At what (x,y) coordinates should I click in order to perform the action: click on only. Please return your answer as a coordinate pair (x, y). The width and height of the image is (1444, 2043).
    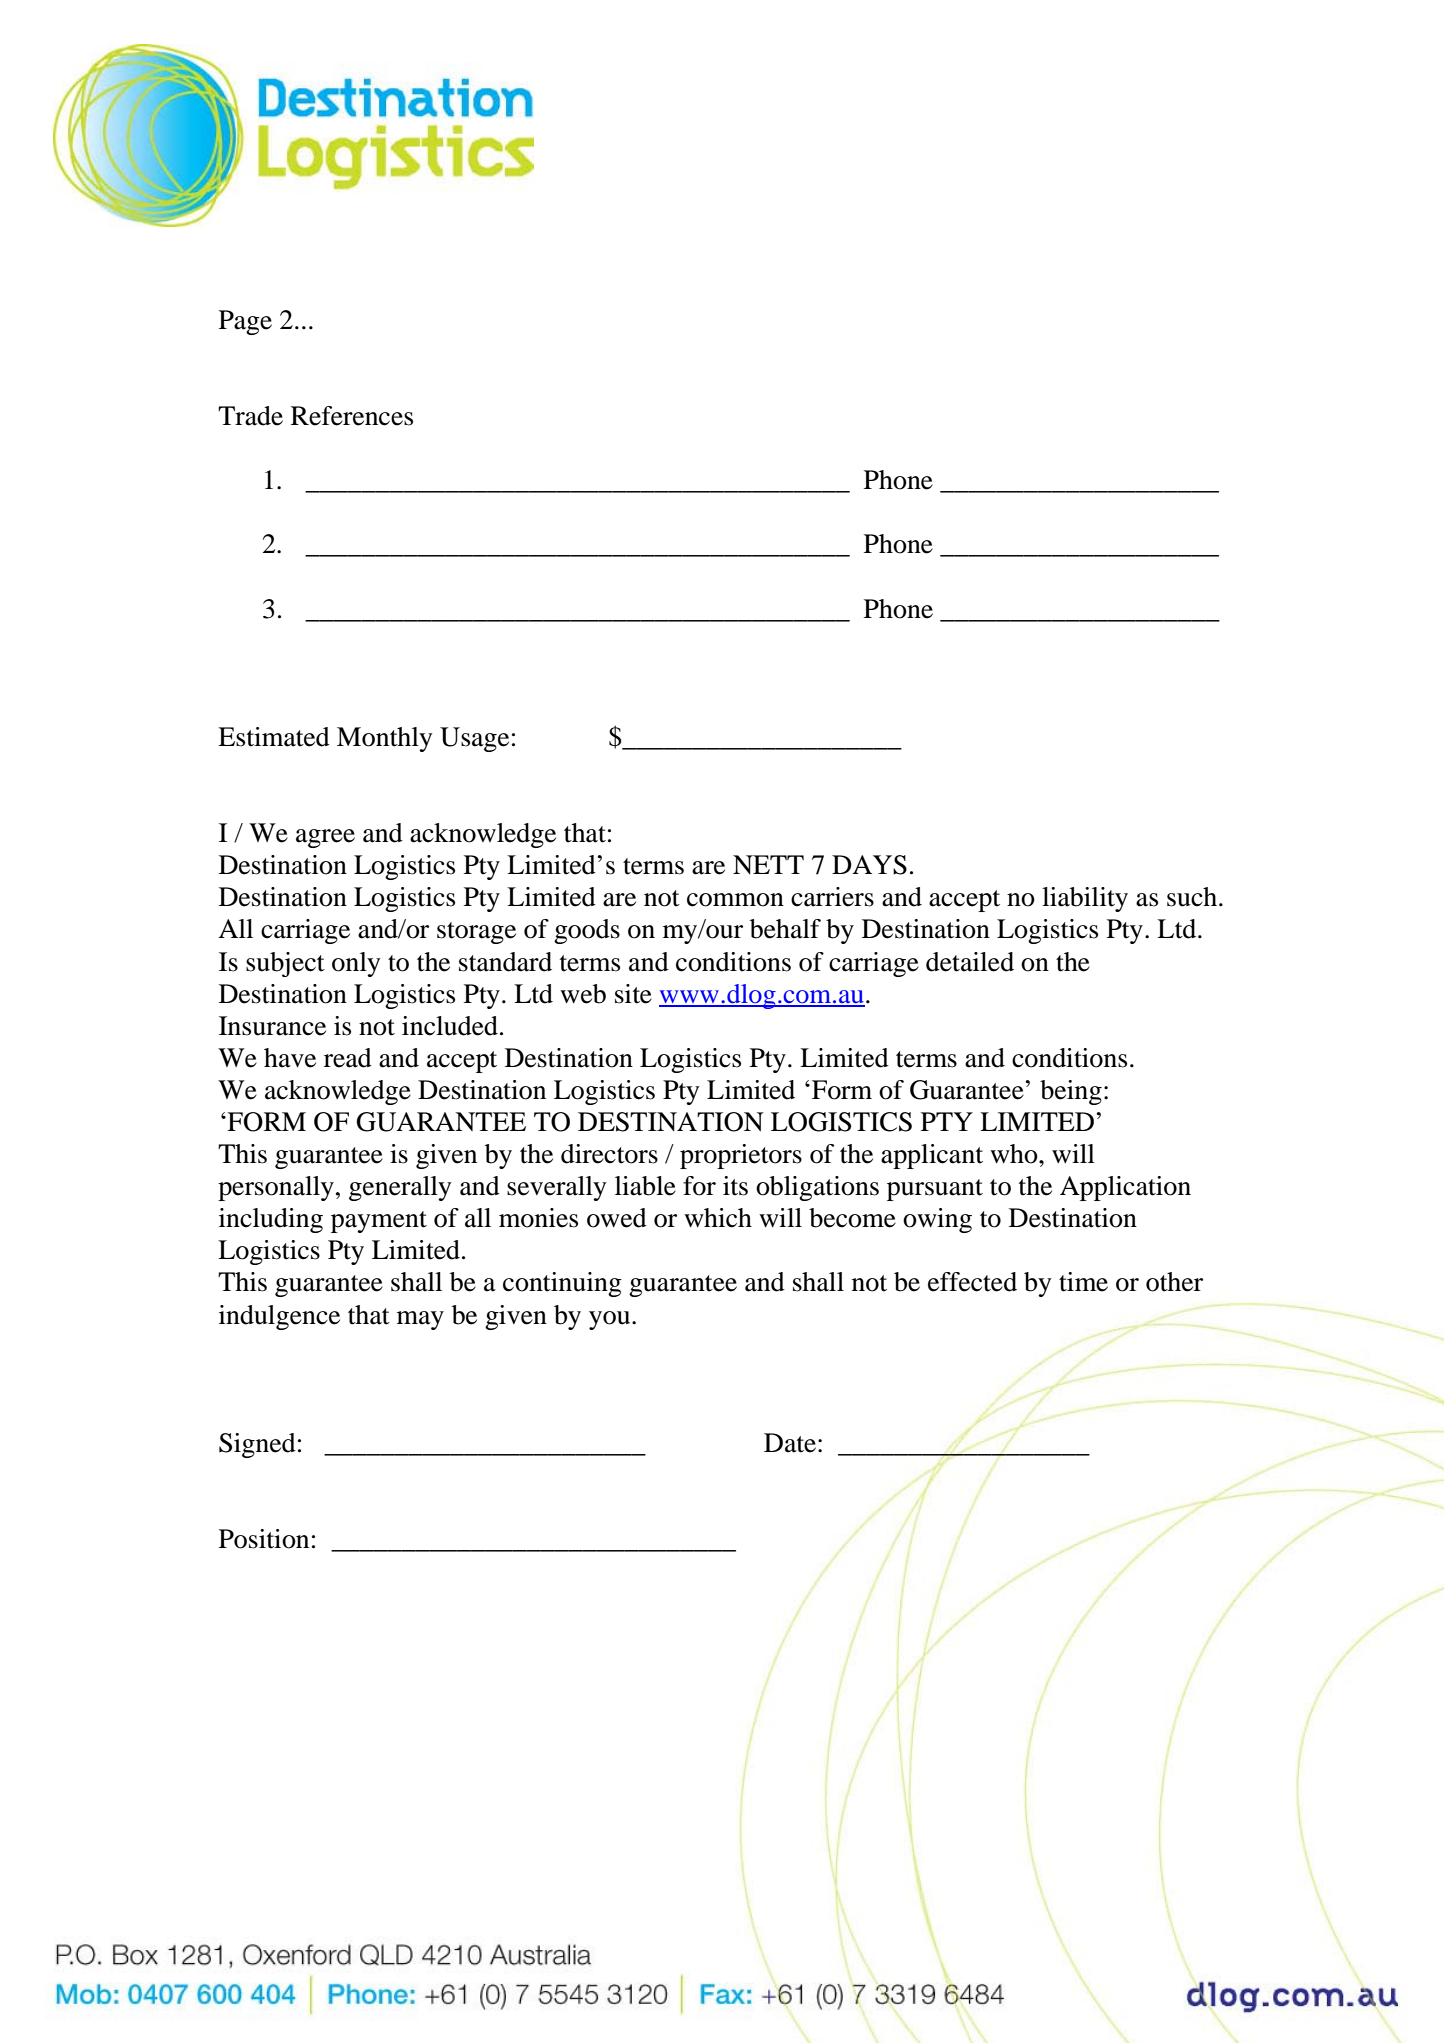
    Looking at the image, I should click on (356, 964).
